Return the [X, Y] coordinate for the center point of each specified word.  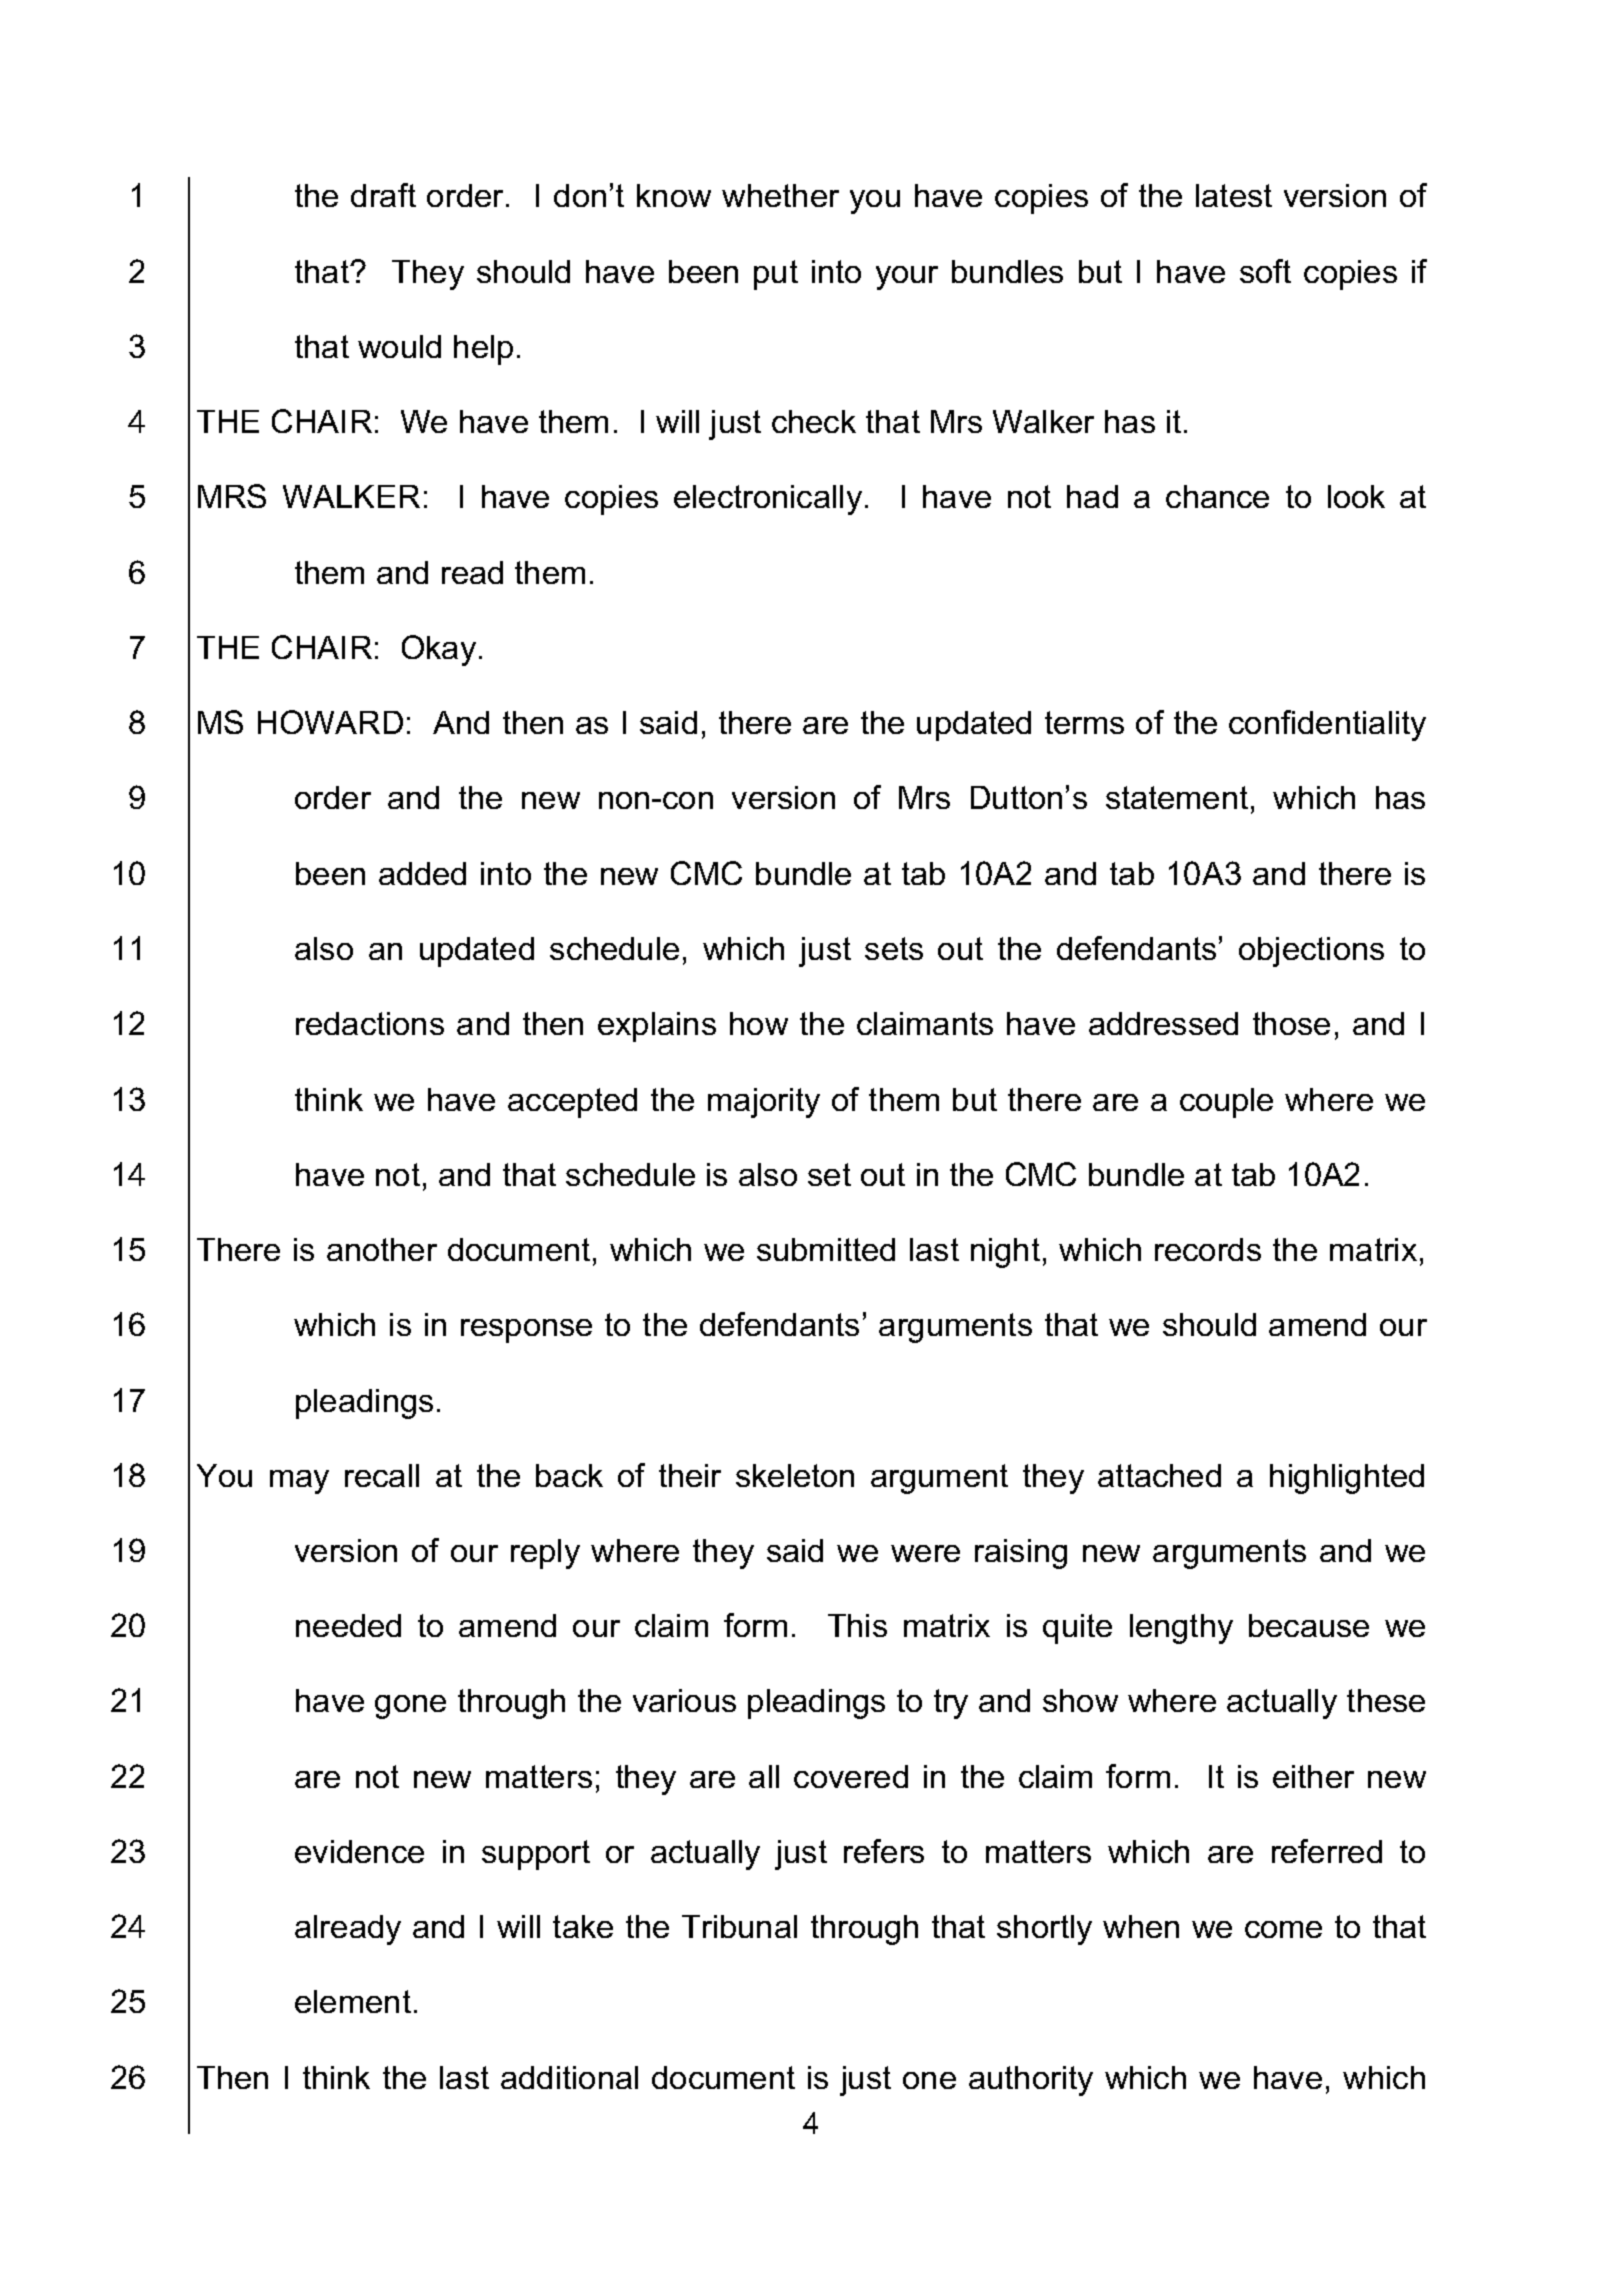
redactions [370, 1023]
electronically [768, 500]
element [353, 2001]
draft [383, 195]
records [1208, 1249]
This [857, 1625]
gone [410, 1707]
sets [894, 948]
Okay [439, 650]
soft [1265, 271]
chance [1217, 496]
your [907, 278]
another [382, 1249]
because [1309, 1625]
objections [1311, 952]
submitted [826, 1249]
